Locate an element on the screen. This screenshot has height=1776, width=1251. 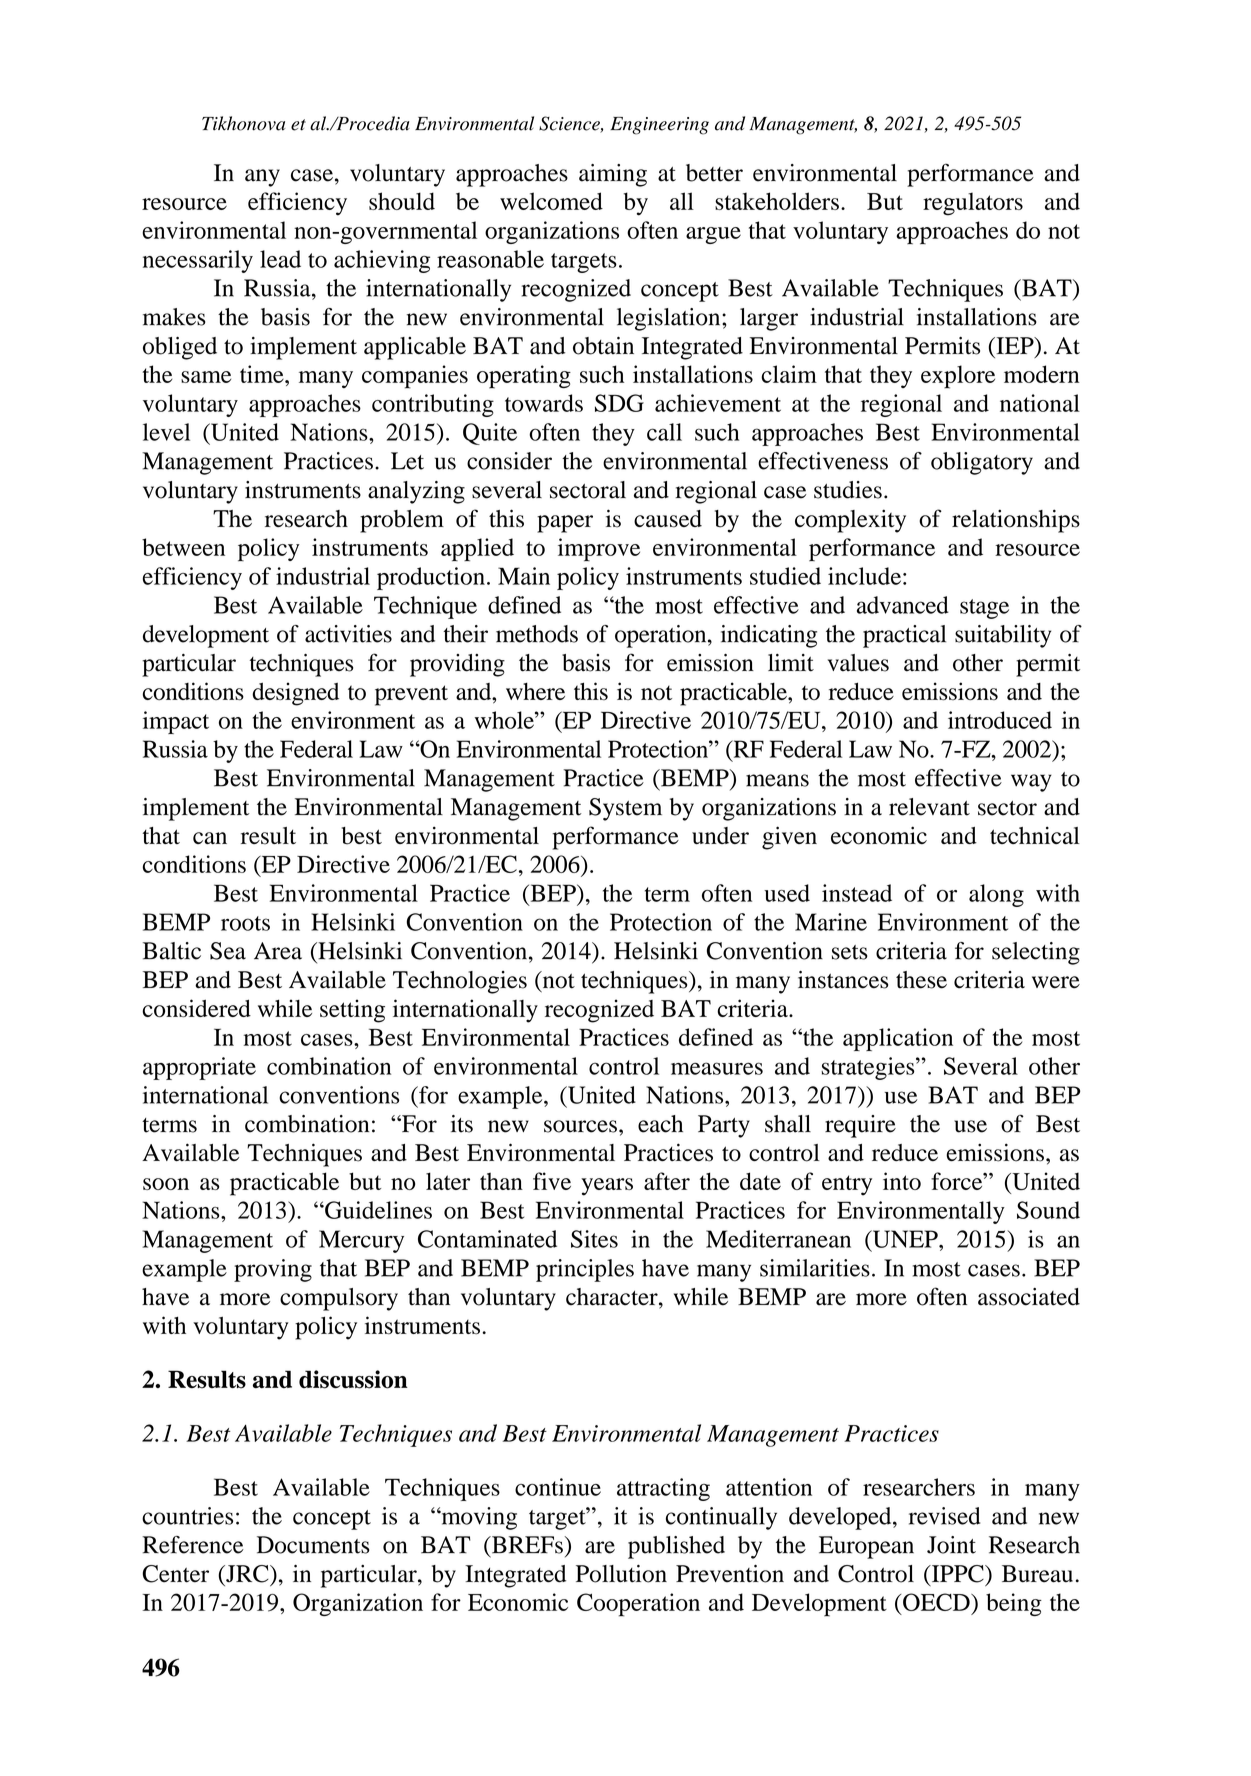
sources is located at coordinates (580, 1126).
